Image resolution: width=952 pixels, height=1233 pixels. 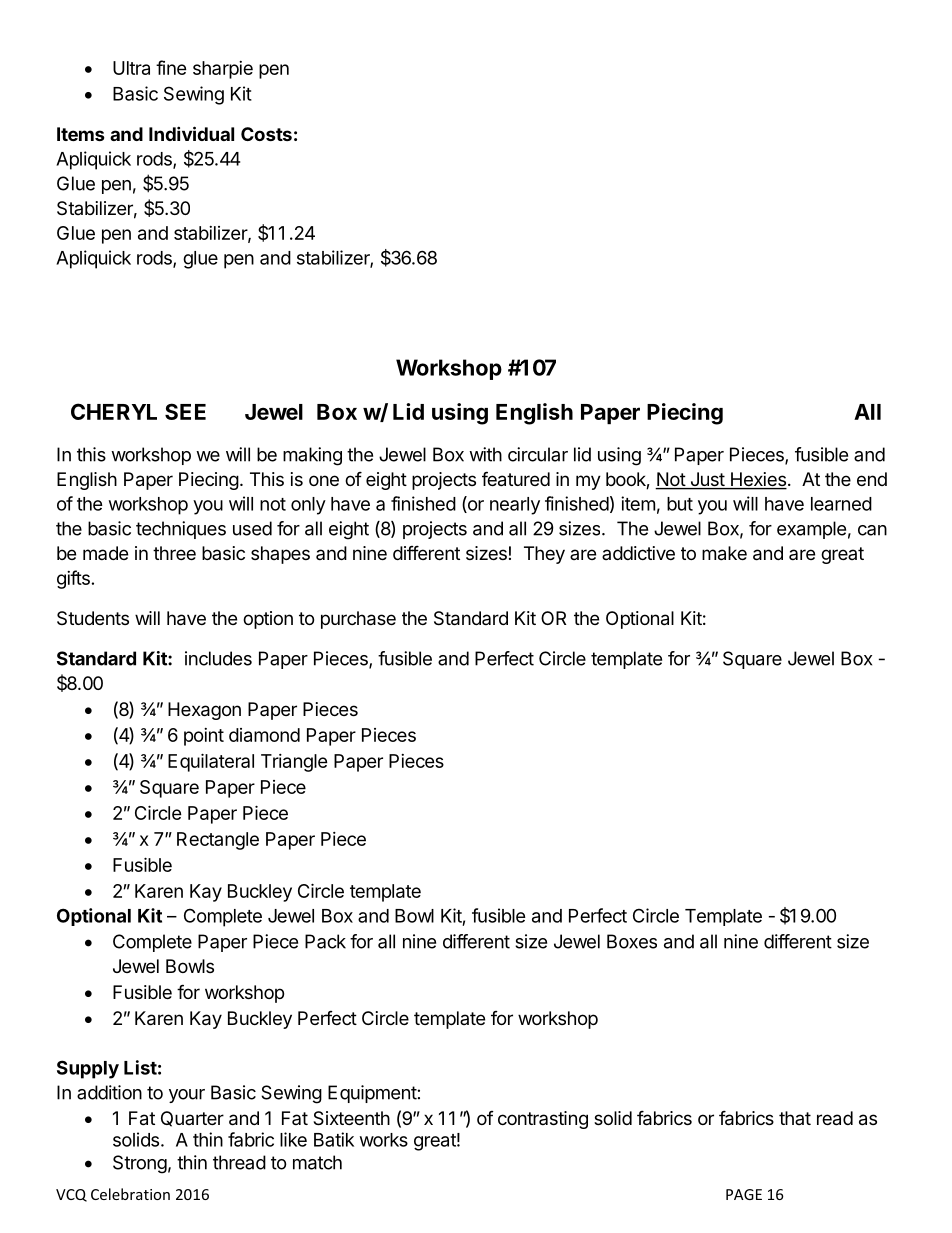 I want to click on Strong, so click(x=140, y=1164).
